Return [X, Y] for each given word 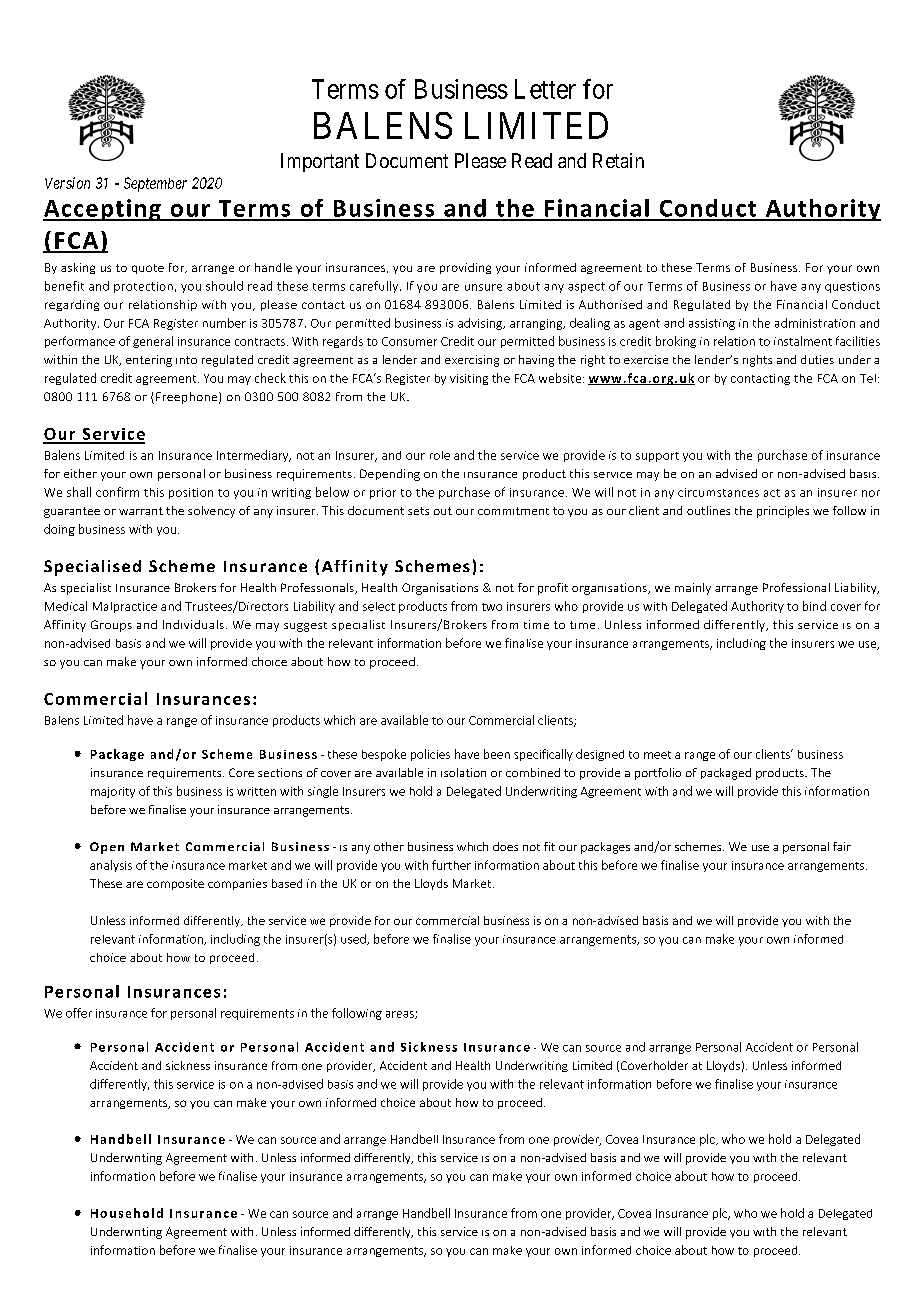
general [153, 342]
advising [481, 324]
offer [79, 1013]
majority [113, 792]
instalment [803, 341]
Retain [618, 160]
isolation [463, 772]
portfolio [658, 774]
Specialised [92, 568]
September [155, 184]
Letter [545, 89]
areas [401, 1015]
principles [783, 512]
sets [418, 511]
